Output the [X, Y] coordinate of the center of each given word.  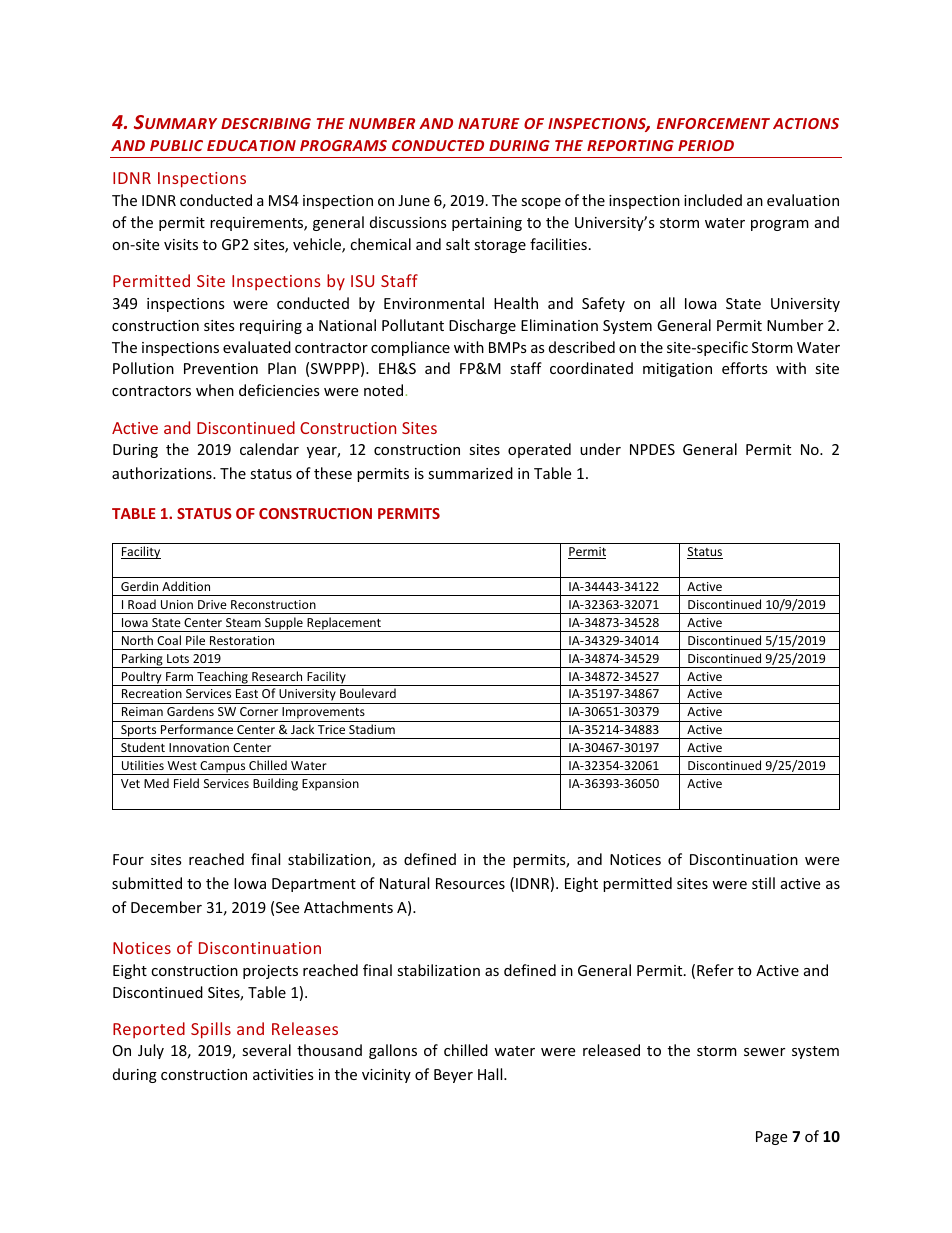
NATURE [489, 123]
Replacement [344, 624]
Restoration [242, 640]
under [600, 449]
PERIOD [706, 145]
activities [283, 1074]
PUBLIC [176, 145]
